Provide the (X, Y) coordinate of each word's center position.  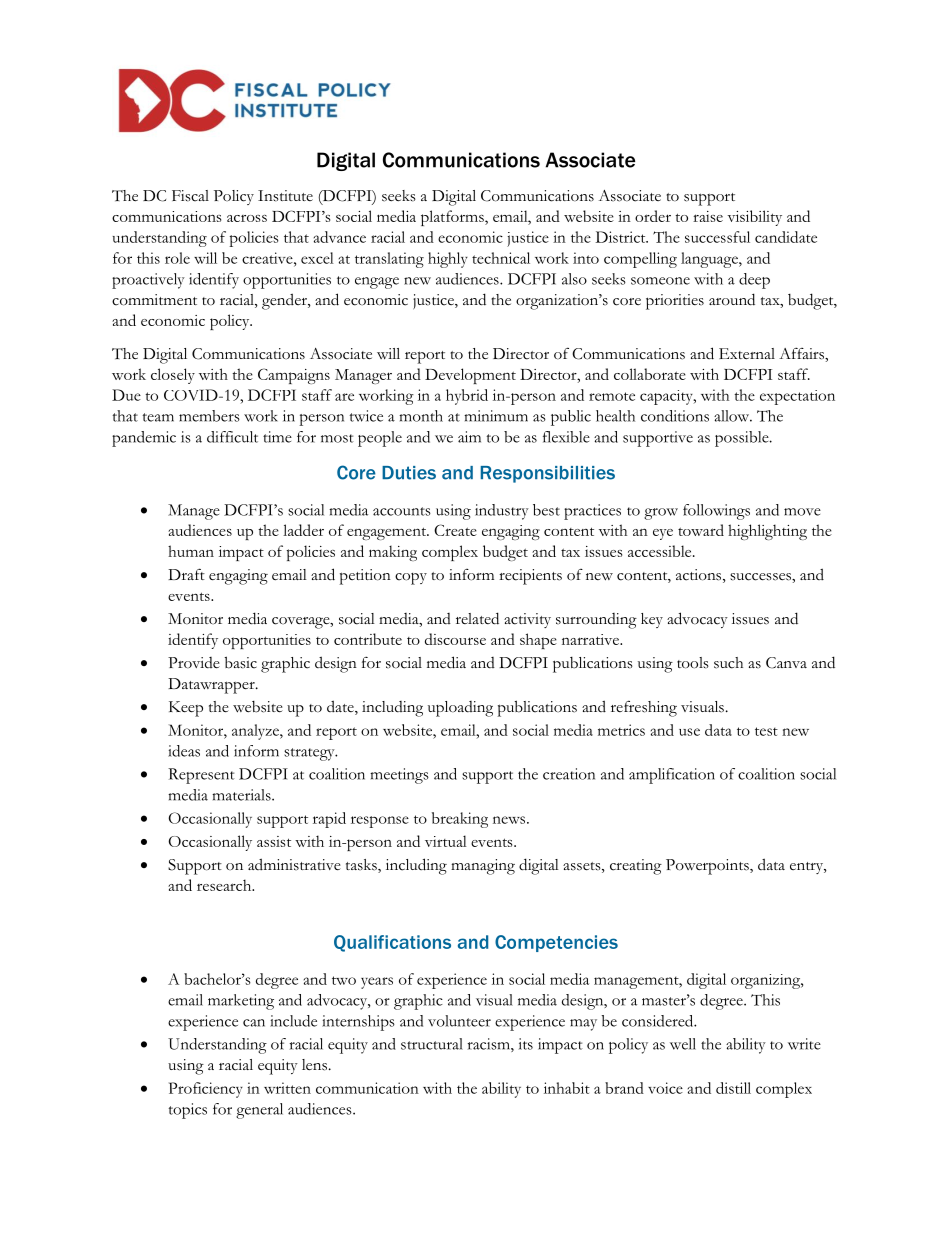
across (247, 218)
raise (708, 216)
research (225, 885)
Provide (194, 663)
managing (483, 867)
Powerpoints (708, 867)
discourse (455, 639)
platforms (453, 218)
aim (469, 437)
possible (743, 439)
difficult (232, 437)
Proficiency (206, 1090)
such (728, 663)
